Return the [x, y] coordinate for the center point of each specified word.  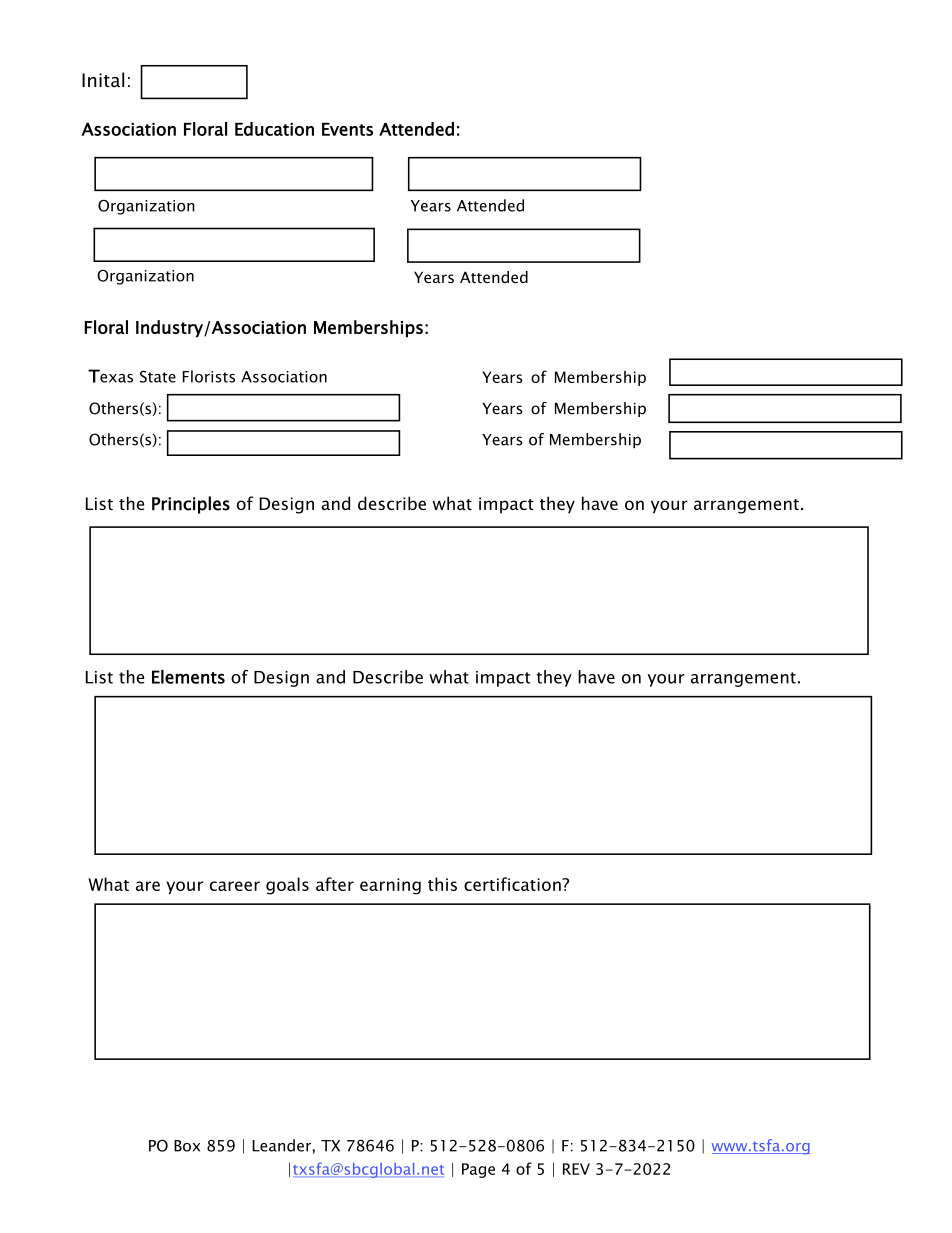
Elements [188, 677]
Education [274, 129]
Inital [103, 79]
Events [347, 129]
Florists [209, 376]
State [158, 376]
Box [187, 1146]
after [335, 884]
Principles [191, 505]
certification [513, 884]
